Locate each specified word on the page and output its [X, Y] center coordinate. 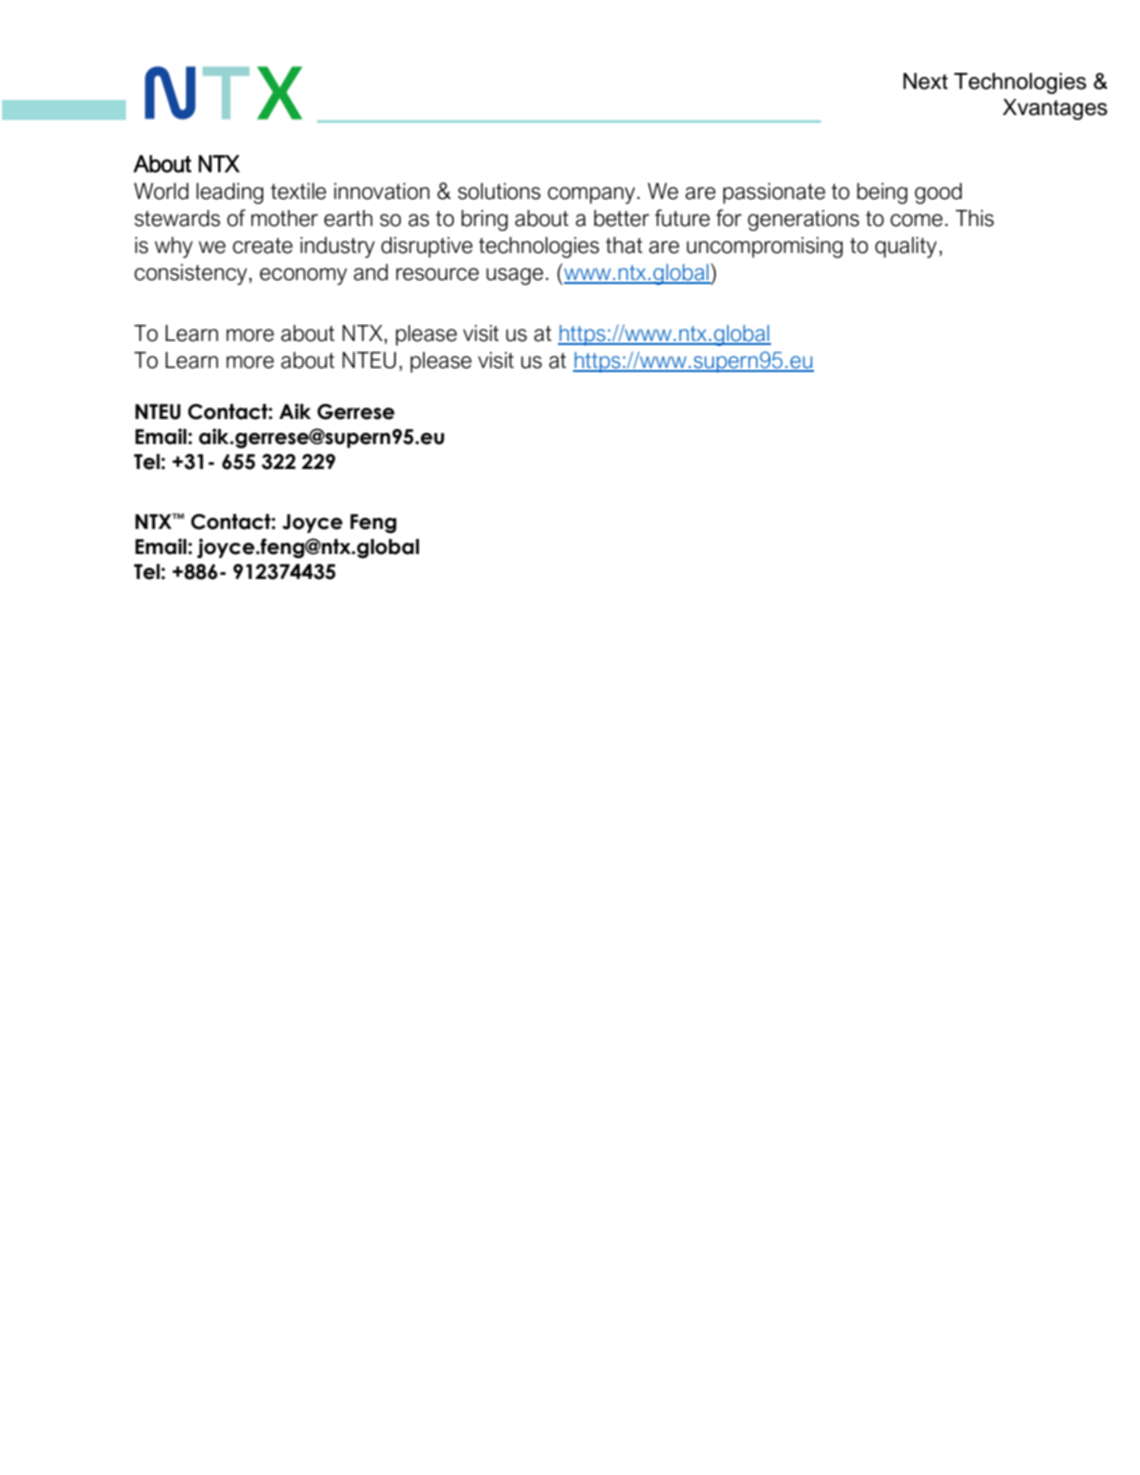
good [938, 193]
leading [230, 193]
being [882, 193]
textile [298, 191]
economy [303, 276]
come [916, 220]
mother [284, 218]
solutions [499, 191]
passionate [774, 193]
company [593, 195]
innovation [382, 191]
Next [925, 81]
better [621, 218]
